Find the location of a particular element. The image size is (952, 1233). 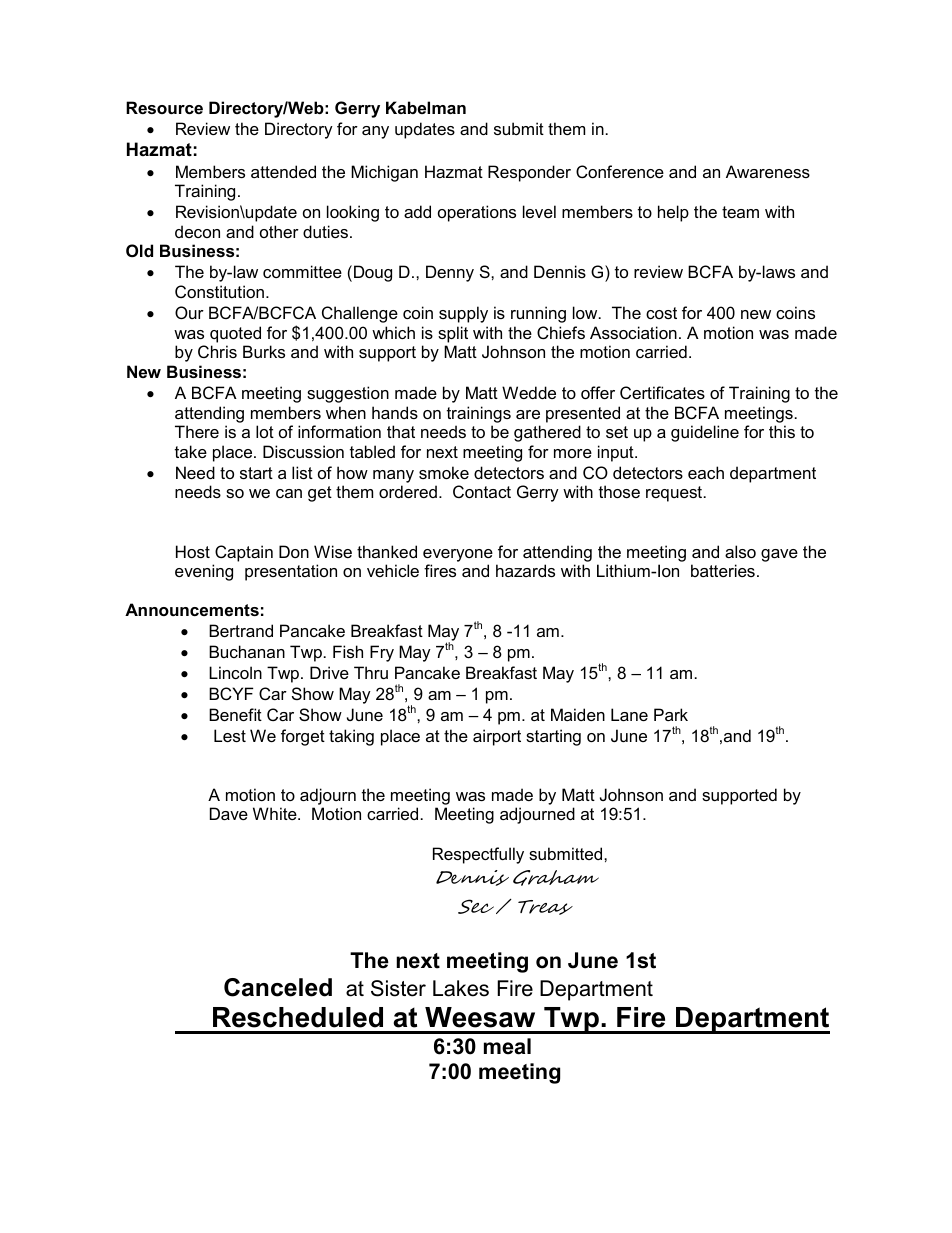

meal is located at coordinates (507, 1046).
